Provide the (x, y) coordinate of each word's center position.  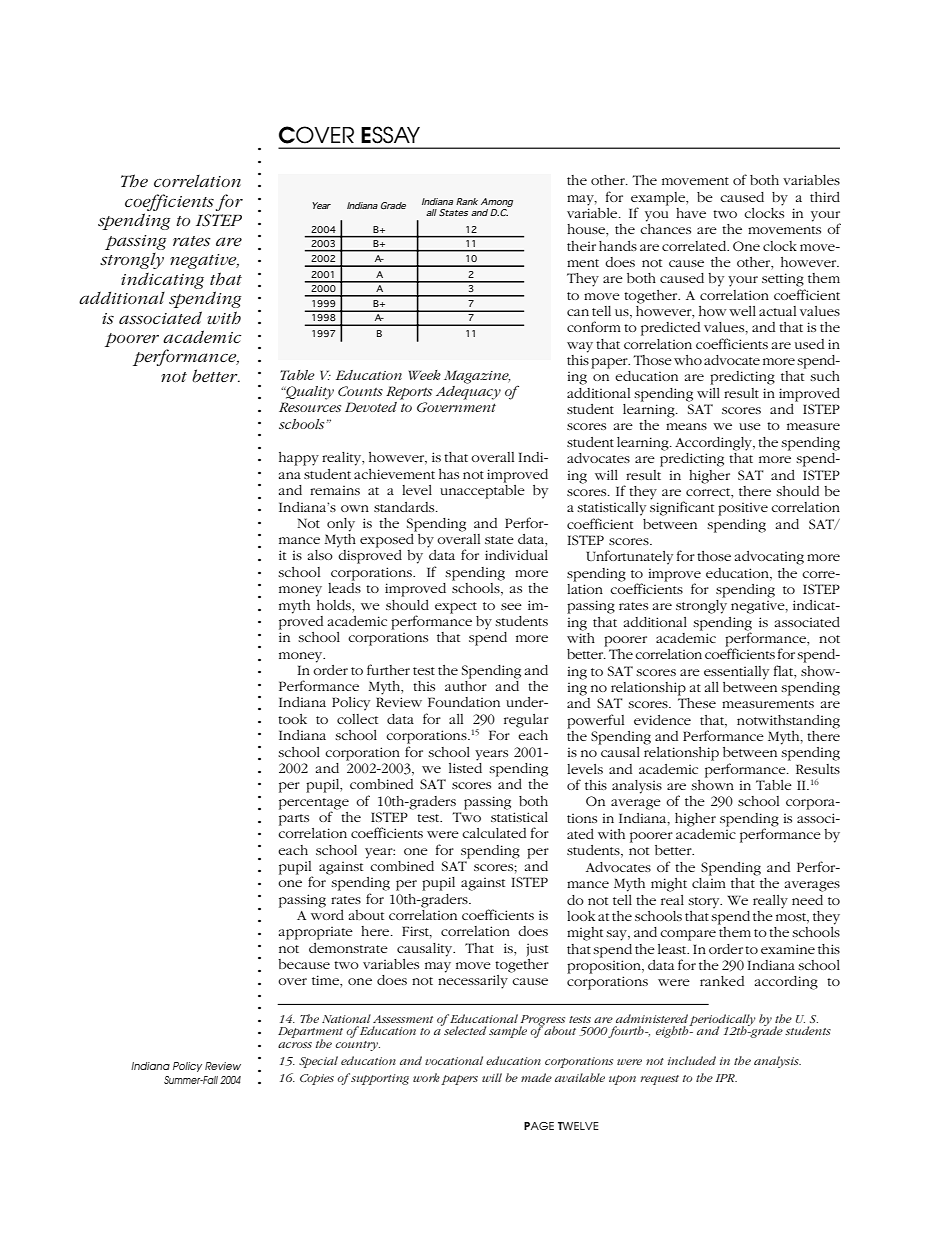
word (327, 913)
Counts (360, 391)
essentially (736, 673)
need (807, 900)
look (581, 916)
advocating (769, 558)
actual (777, 311)
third (825, 197)
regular (526, 721)
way (580, 347)
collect (357, 719)
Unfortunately (629, 557)
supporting (379, 1079)
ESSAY (390, 135)
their (581, 246)
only (341, 525)
